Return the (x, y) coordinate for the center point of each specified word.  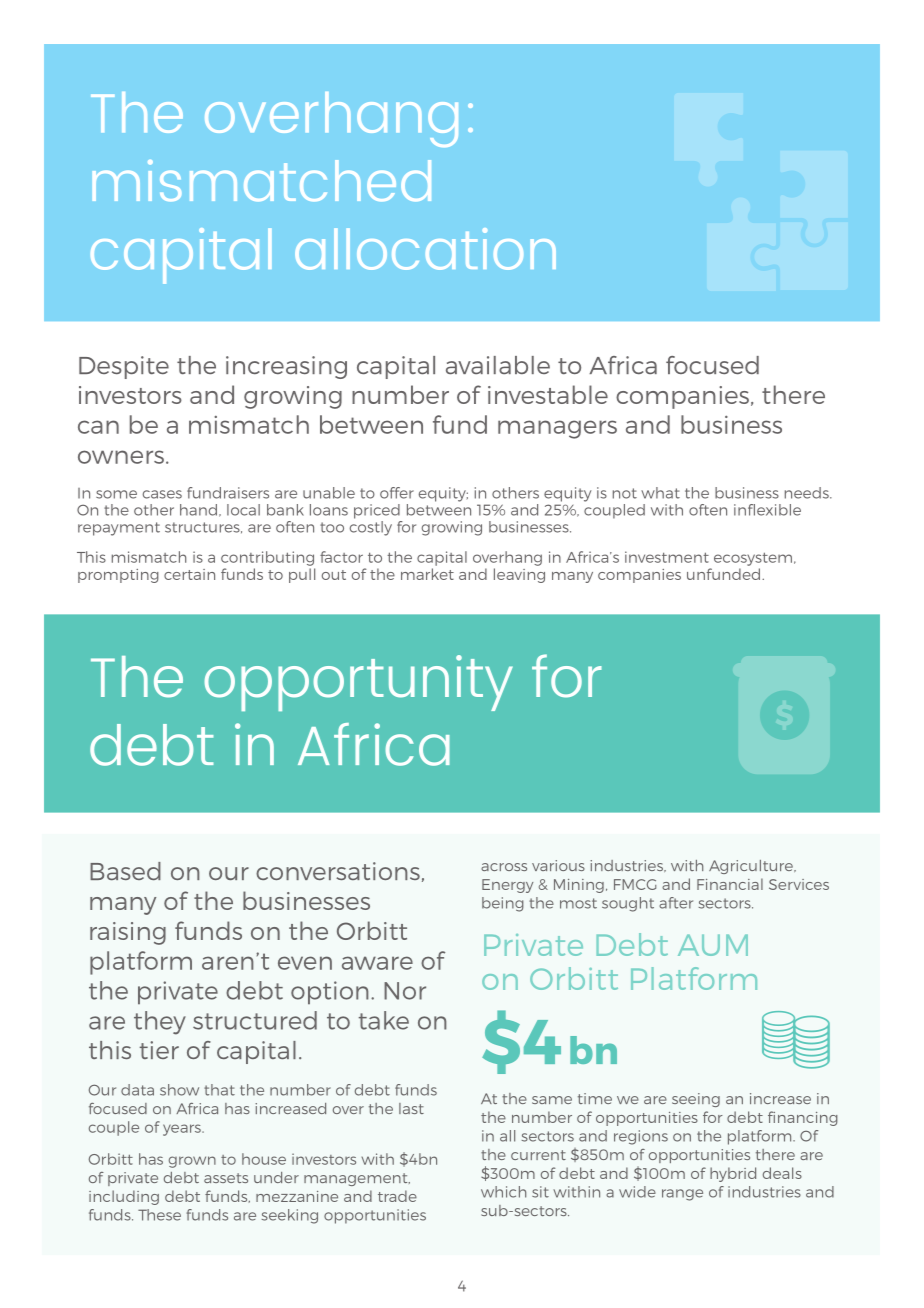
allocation (425, 249)
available (498, 365)
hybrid (733, 1174)
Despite (124, 367)
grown (192, 1162)
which (503, 1192)
